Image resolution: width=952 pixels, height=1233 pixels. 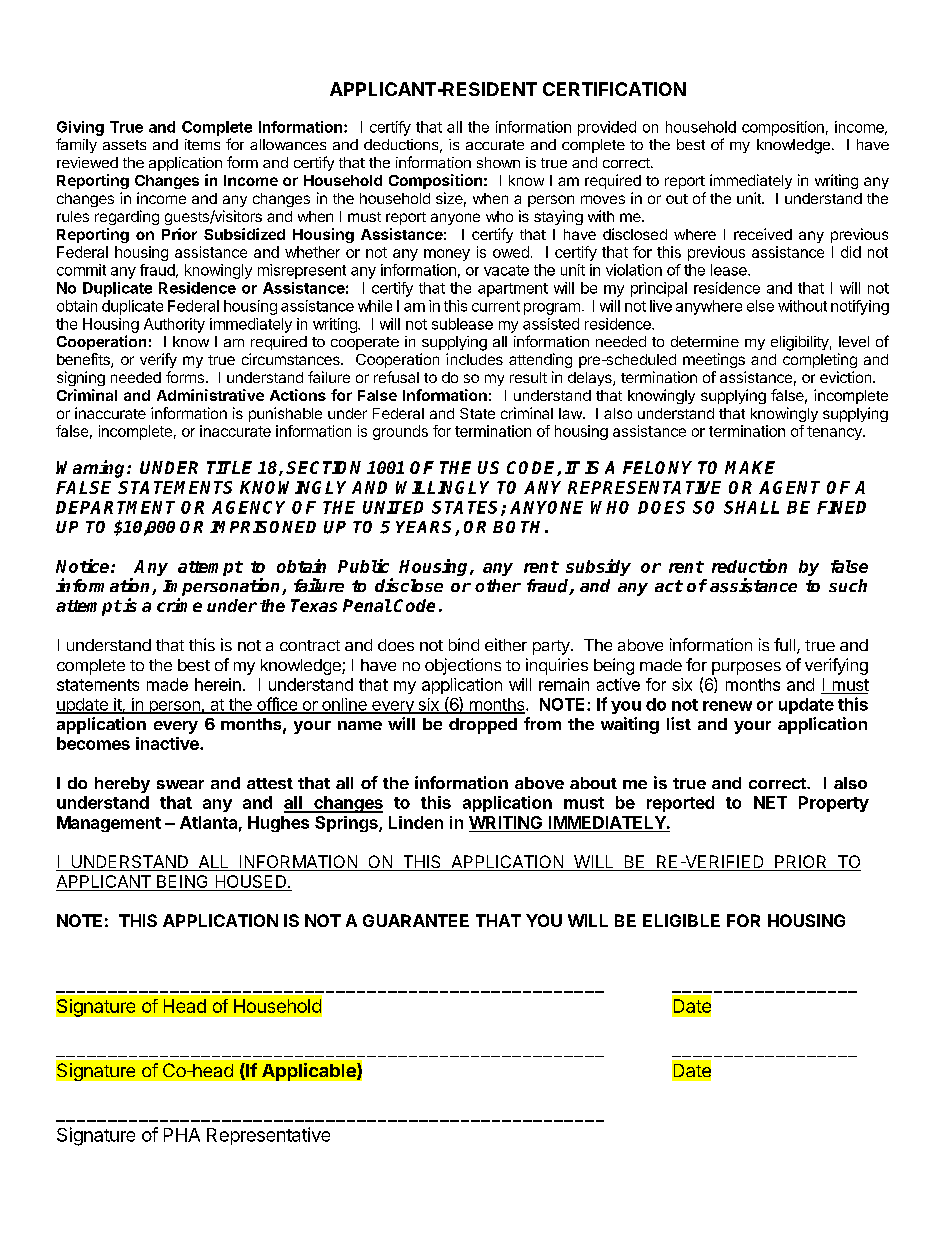 I want to click on crime, so click(x=179, y=605).
